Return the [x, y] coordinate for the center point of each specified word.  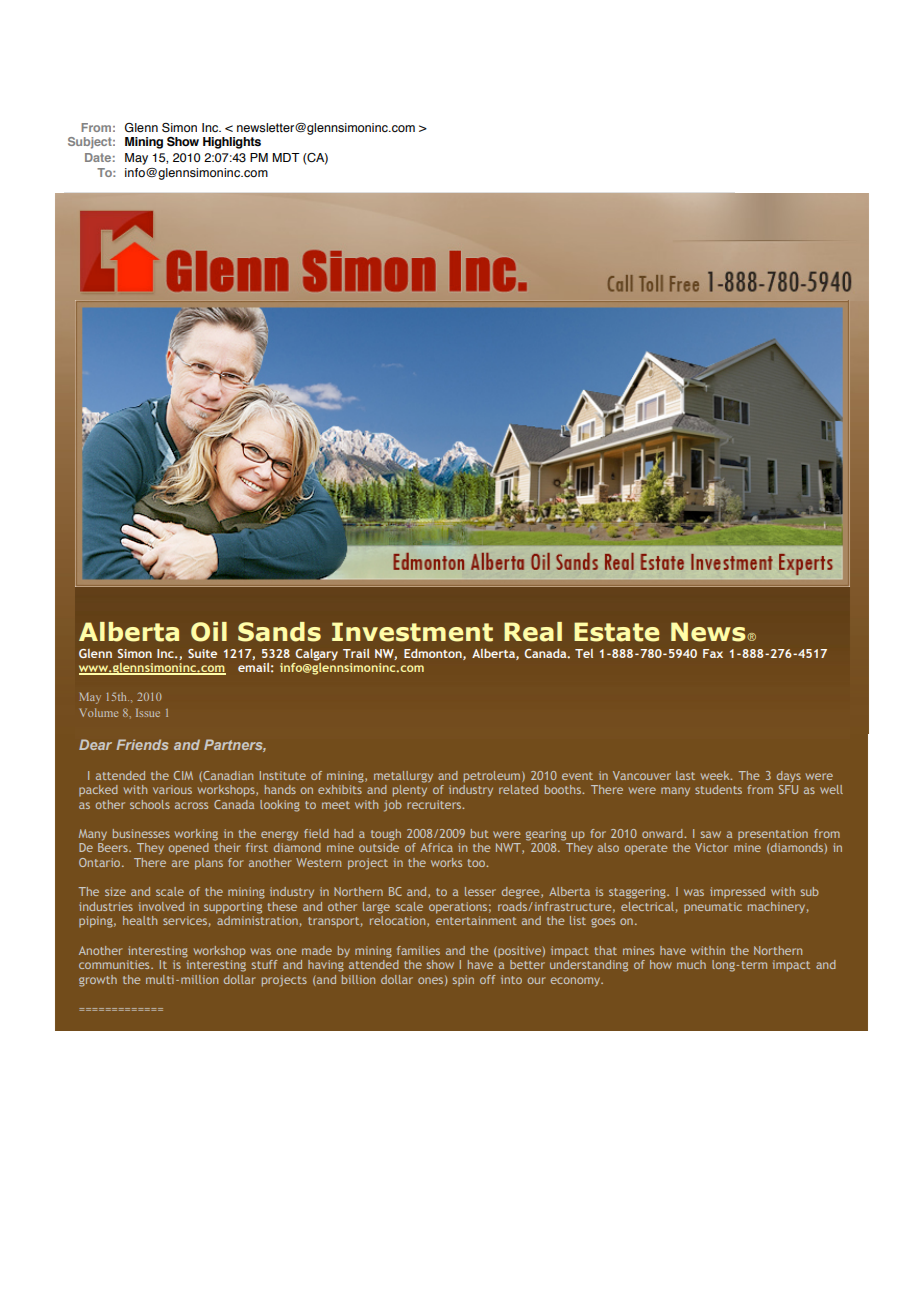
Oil [209, 632]
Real [533, 632]
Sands [279, 632]
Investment [412, 632]
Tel [584, 653]
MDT [286, 157]
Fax [713, 653]
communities [115, 964]
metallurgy [403, 777]
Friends [142, 744]
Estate [617, 632]
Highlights [232, 143]
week [716, 775]
